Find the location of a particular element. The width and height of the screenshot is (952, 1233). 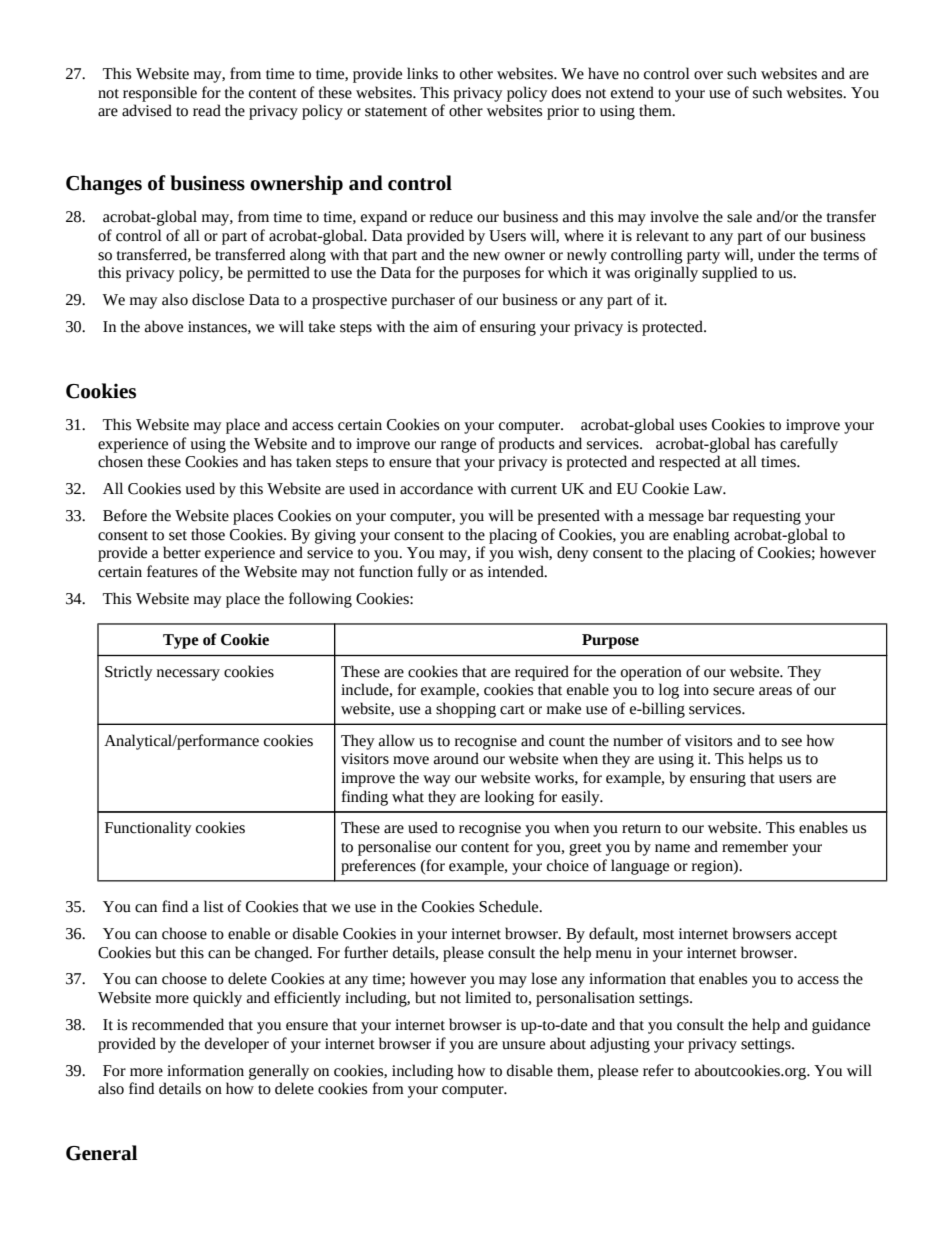

see is located at coordinates (792, 742).
